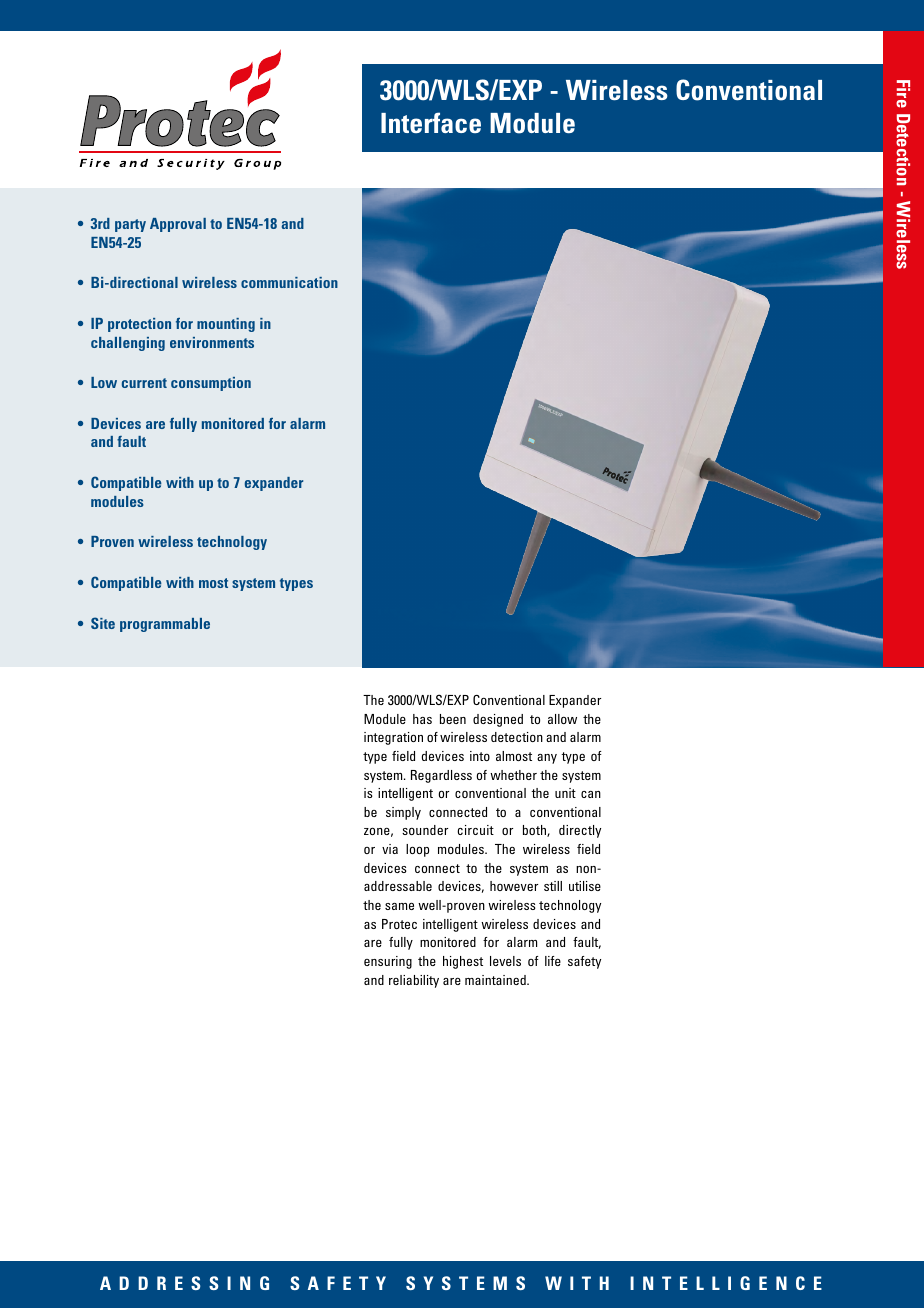  Describe the element at coordinates (431, 122) in the screenshot. I see `Interface` at that location.
